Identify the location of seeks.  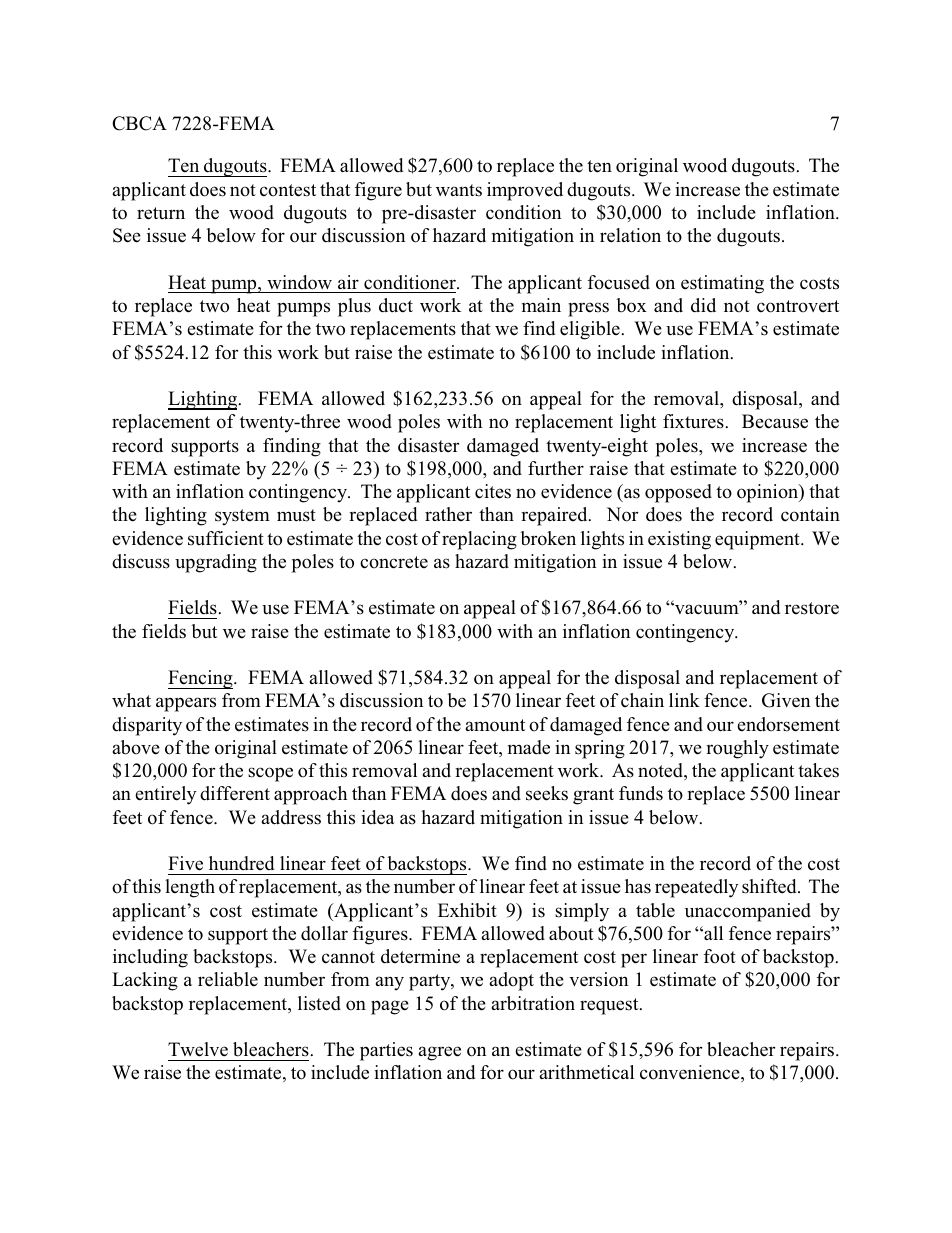
(547, 793).
